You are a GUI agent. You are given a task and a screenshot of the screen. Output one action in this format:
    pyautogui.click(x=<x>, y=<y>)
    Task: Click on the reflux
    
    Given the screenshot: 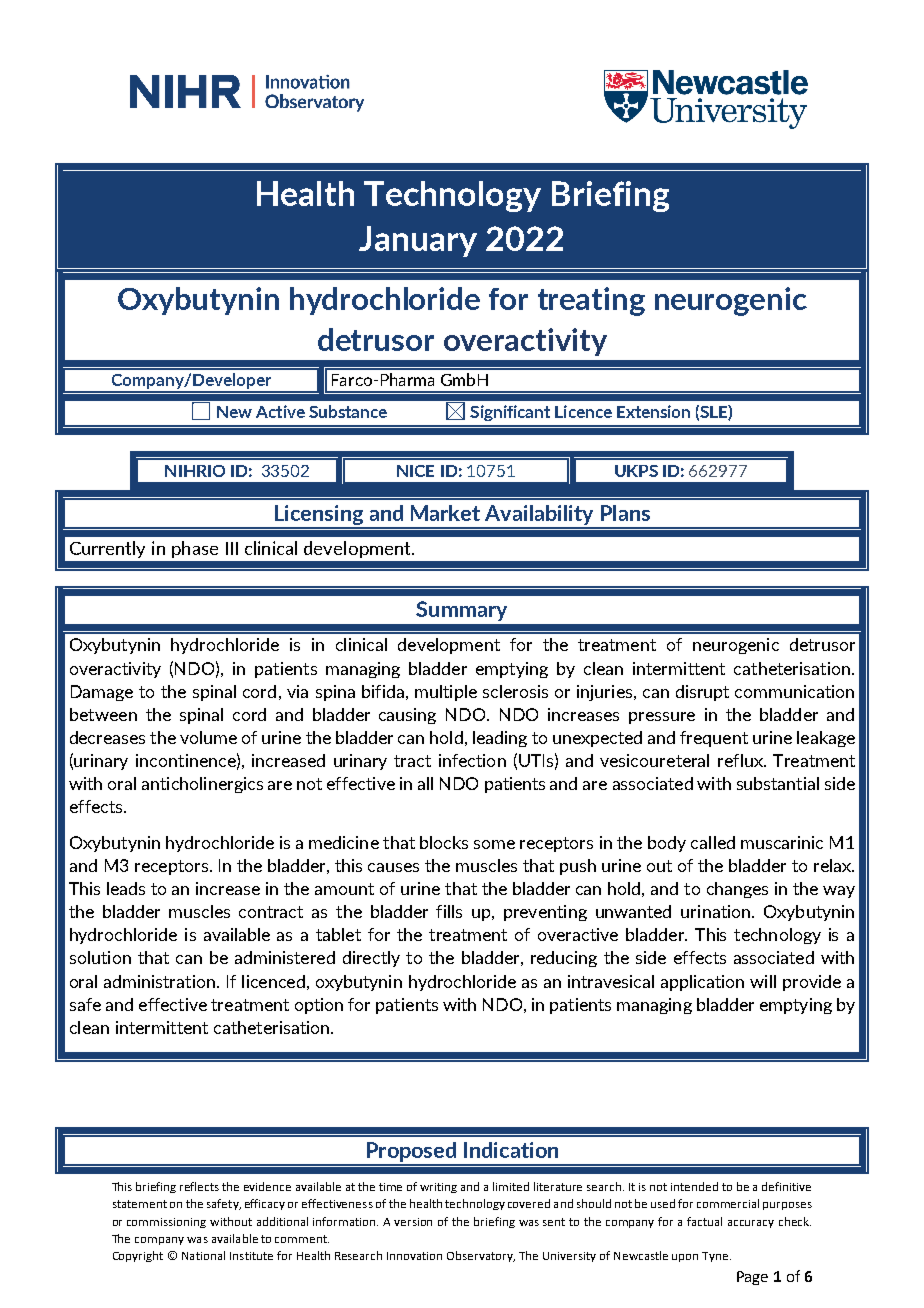 What is the action you would take?
    pyautogui.click(x=741, y=760)
